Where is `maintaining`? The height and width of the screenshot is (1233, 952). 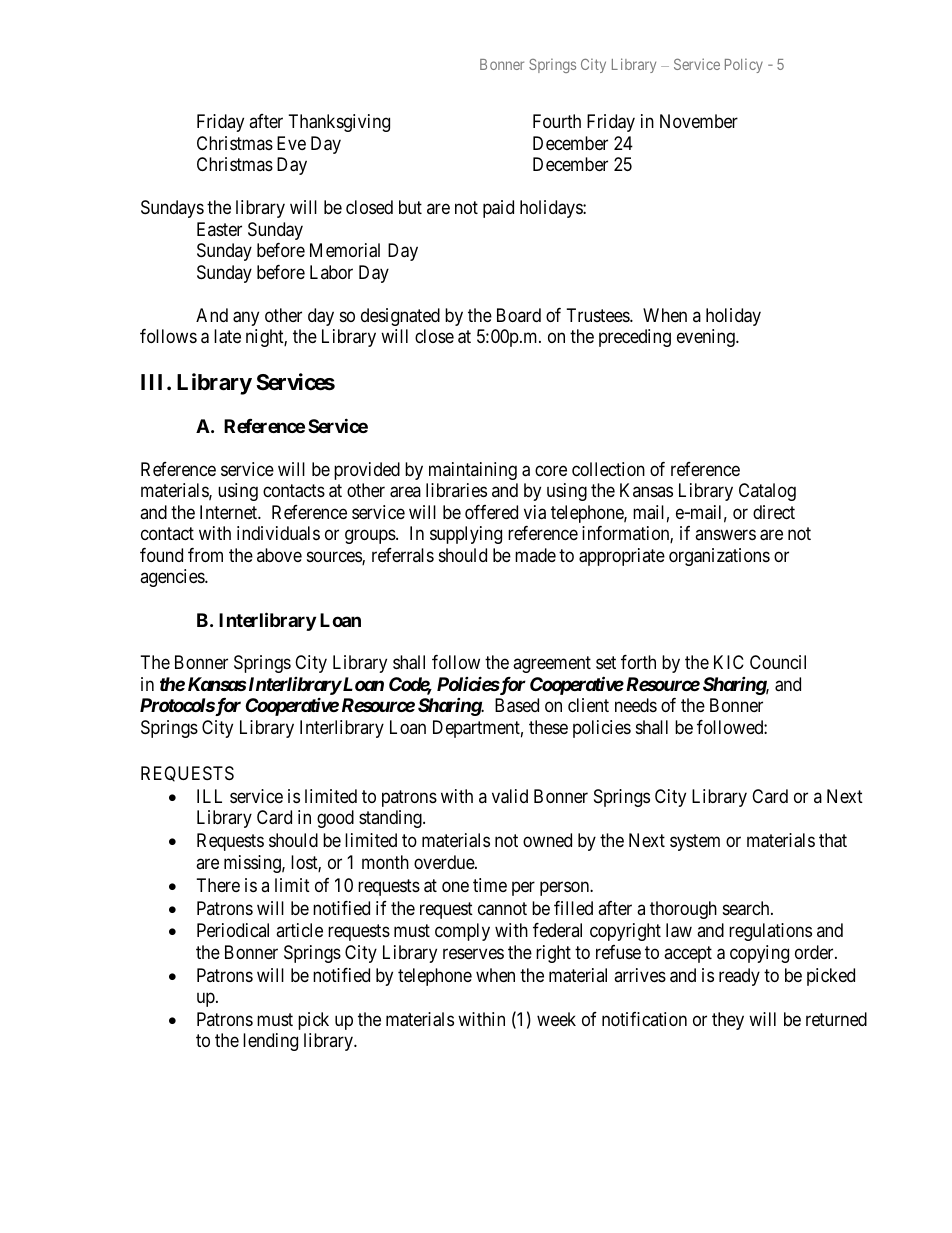
maintaining is located at coordinates (473, 471).
